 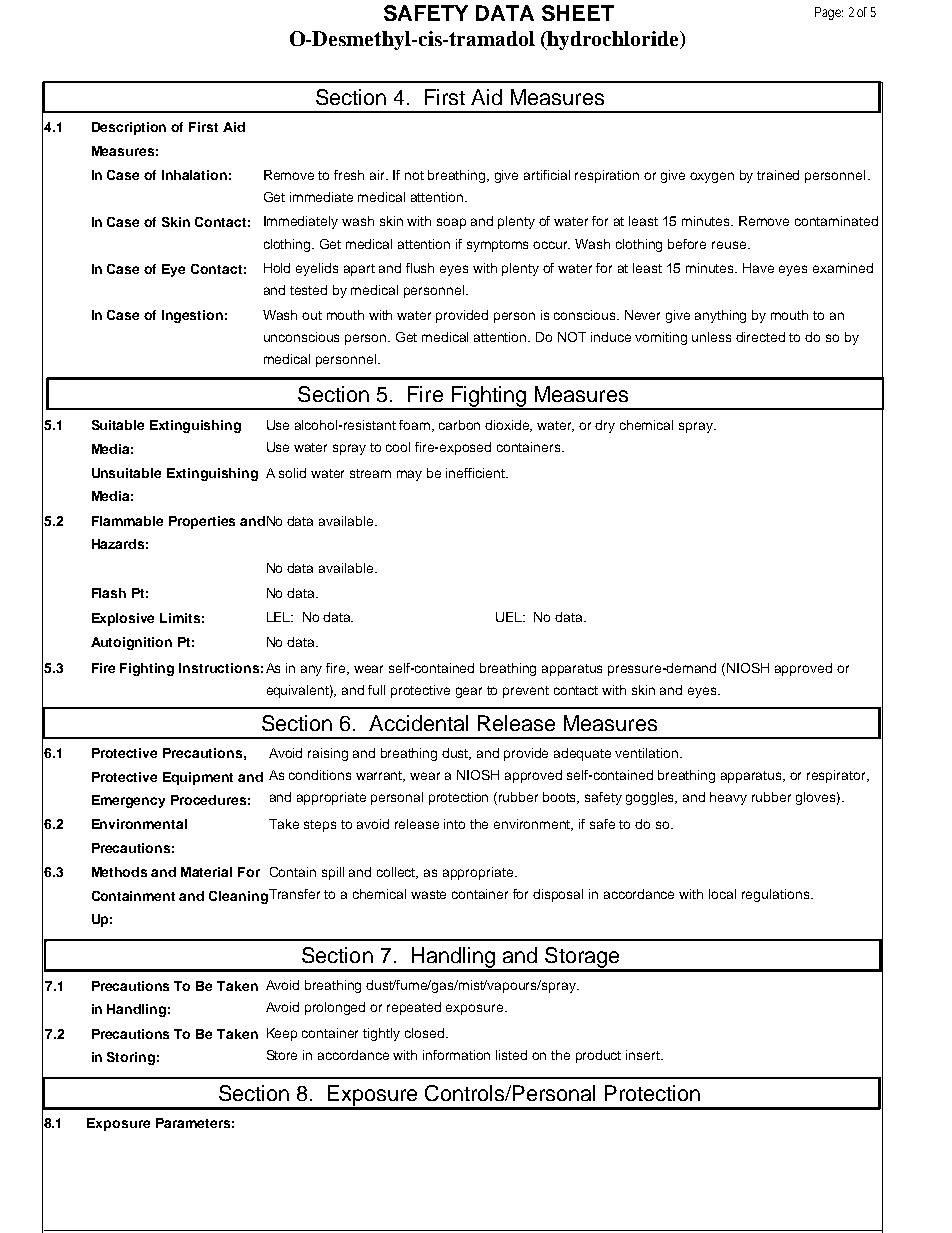 What do you see at coordinates (292, 473) in the document?
I see `solid` at bounding box center [292, 473].
